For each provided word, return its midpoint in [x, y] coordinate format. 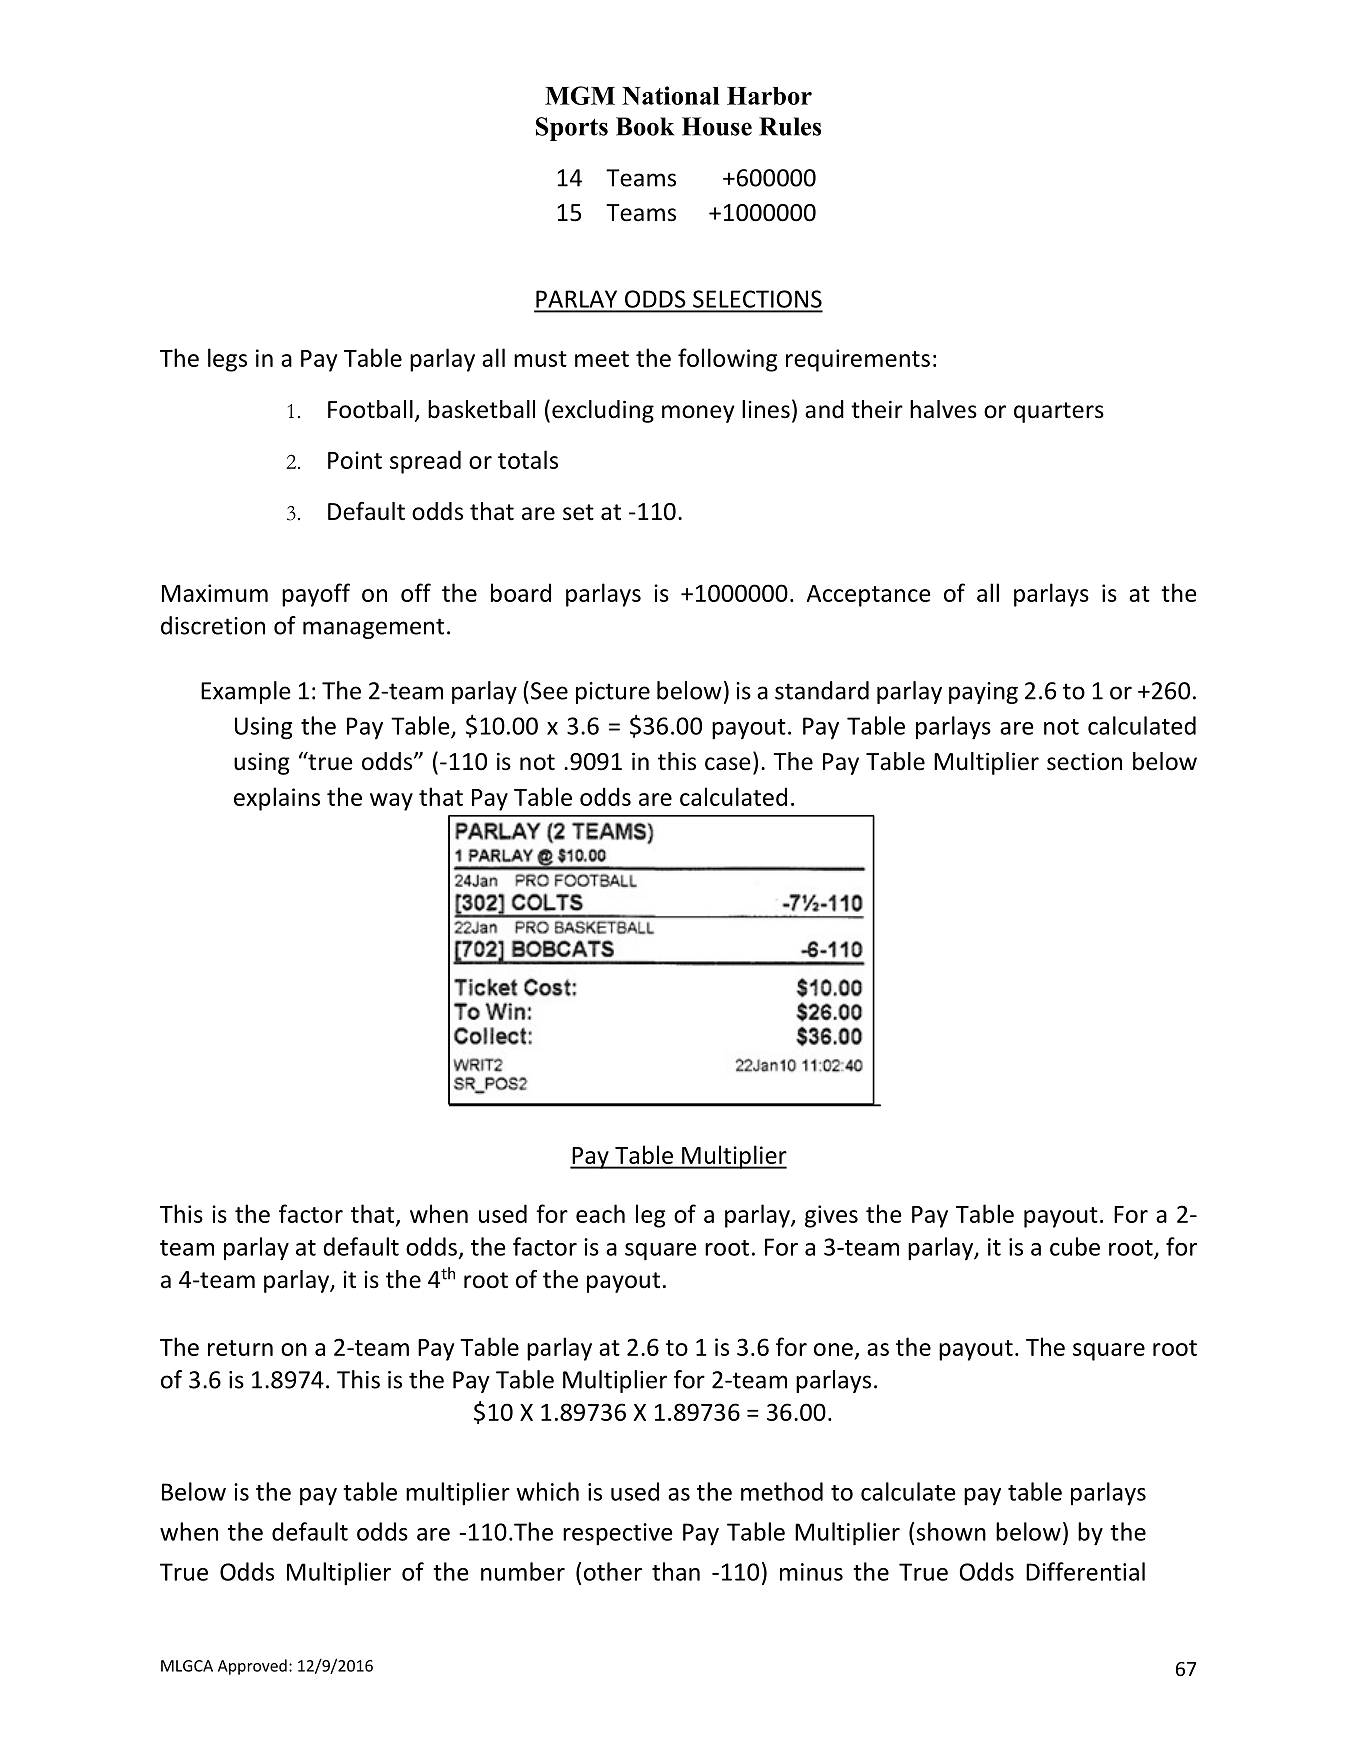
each [600, 1213]
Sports [572, 129]
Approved [252, 1667]
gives [831, 1216]
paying [983, 693]
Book [645, 126]
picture [613, 693]
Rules [790, 126]
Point [355, 460]
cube [1075, 1246]
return [240, 1348]
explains [277, 799]
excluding [603, 411]
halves [943, 409]
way [391, 802]
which [547, 1491]
